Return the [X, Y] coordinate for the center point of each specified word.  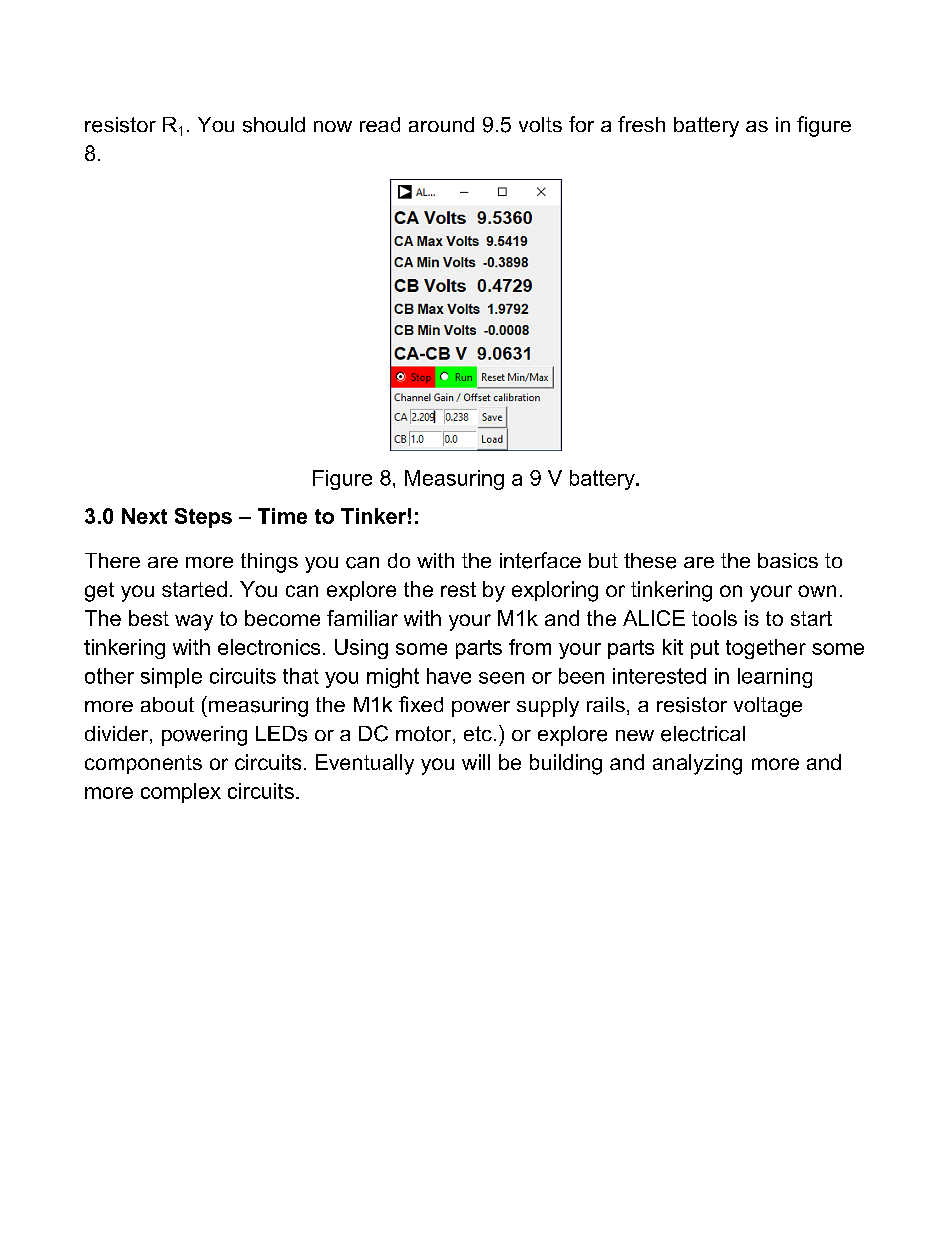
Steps [203, 518]
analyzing [697, 764]
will [476, 762]
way [194, 622]
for [581, 124]
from [530, 647]
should [274, 125]
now [333, 126]
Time [282, 516]
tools [714, 618]
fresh [641, 124]
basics [788, 560]
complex [181, 793]
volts [540, 124]
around [441, 124]
